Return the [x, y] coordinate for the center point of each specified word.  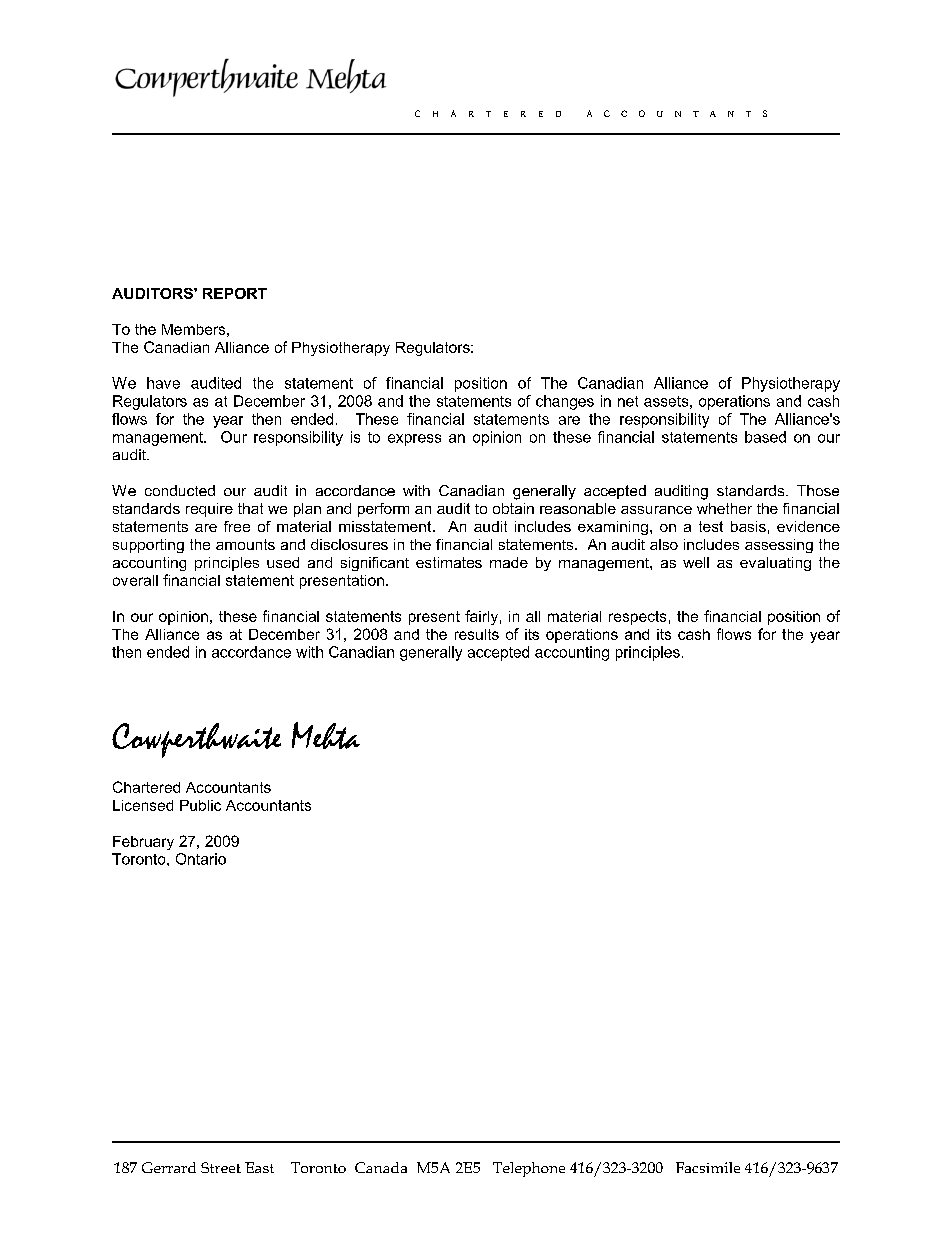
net [628, 401]
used [283, 562]
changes [565, 402]
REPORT [235, 293]
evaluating [775, 564]
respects [637, 618]
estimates [449, 562]
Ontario [201, 859]
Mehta [326, 735]
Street [221, 1167]
